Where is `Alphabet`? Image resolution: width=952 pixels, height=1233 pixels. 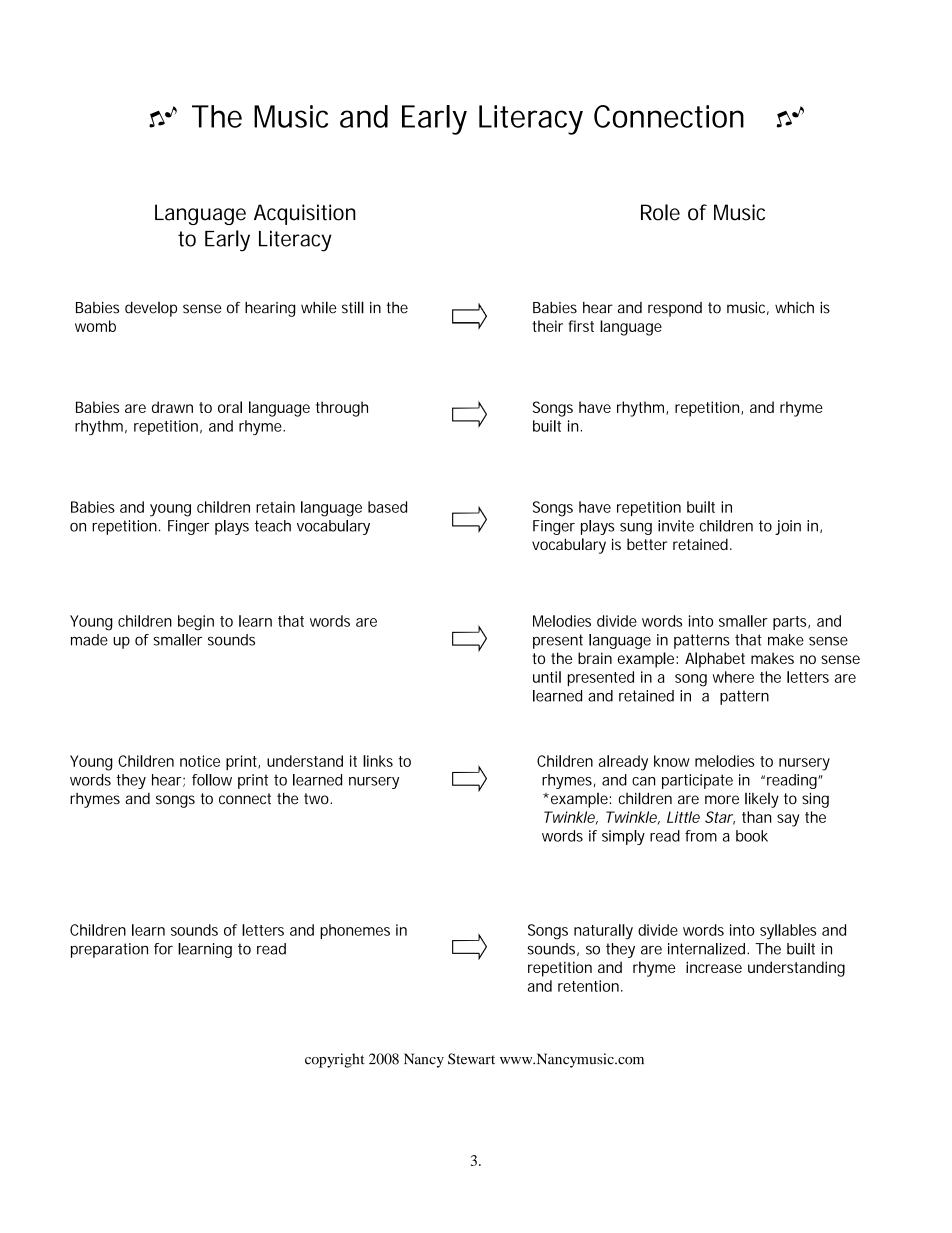 Alphabet is located at coordinates (715, 660).
